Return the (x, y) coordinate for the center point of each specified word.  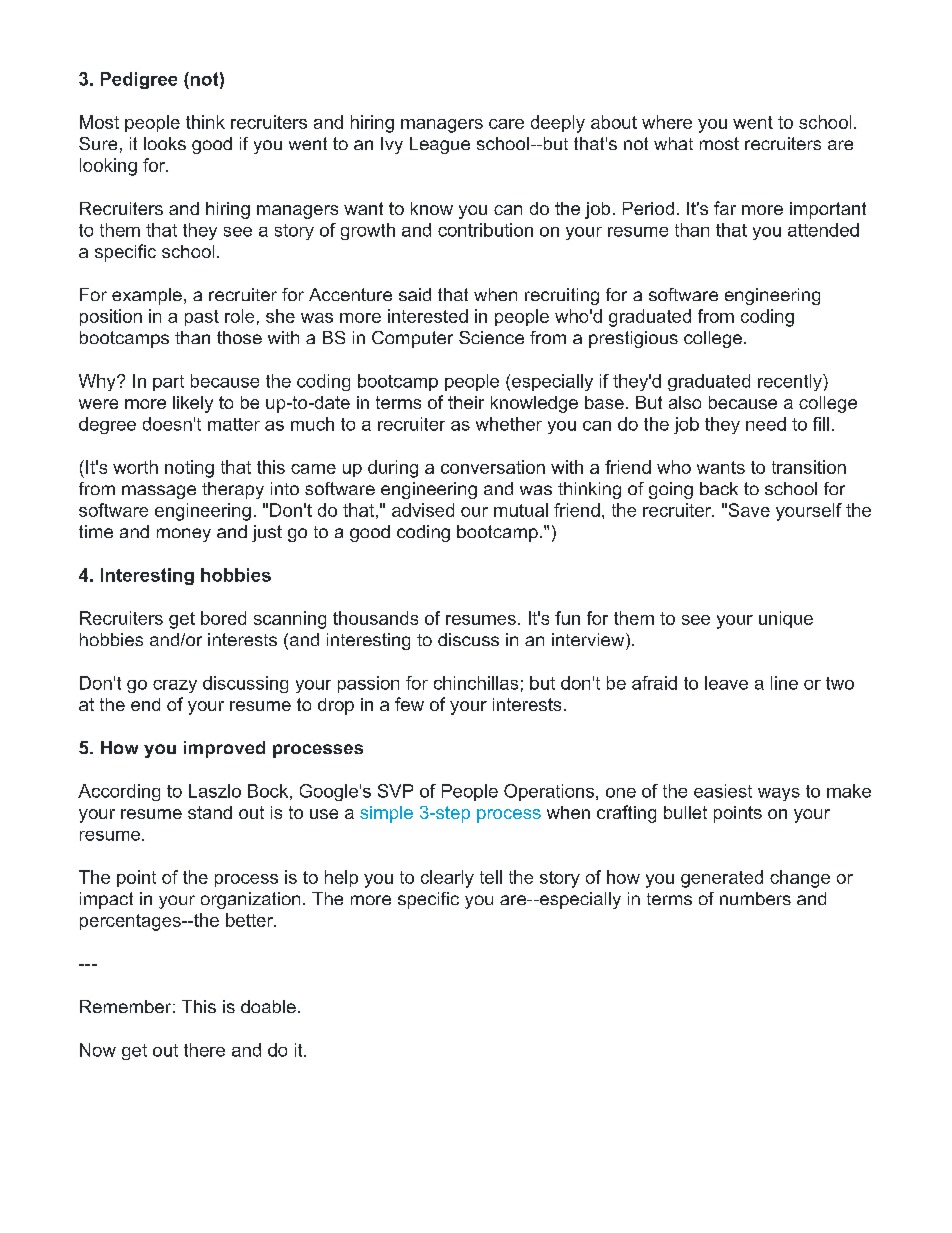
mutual (521, 510)
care (506, 124)
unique (786, 619)
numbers (755, 898)
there (204, 1050)
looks (165, 143)
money (184, 535)
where (667, 122)
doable (268, 1006)
